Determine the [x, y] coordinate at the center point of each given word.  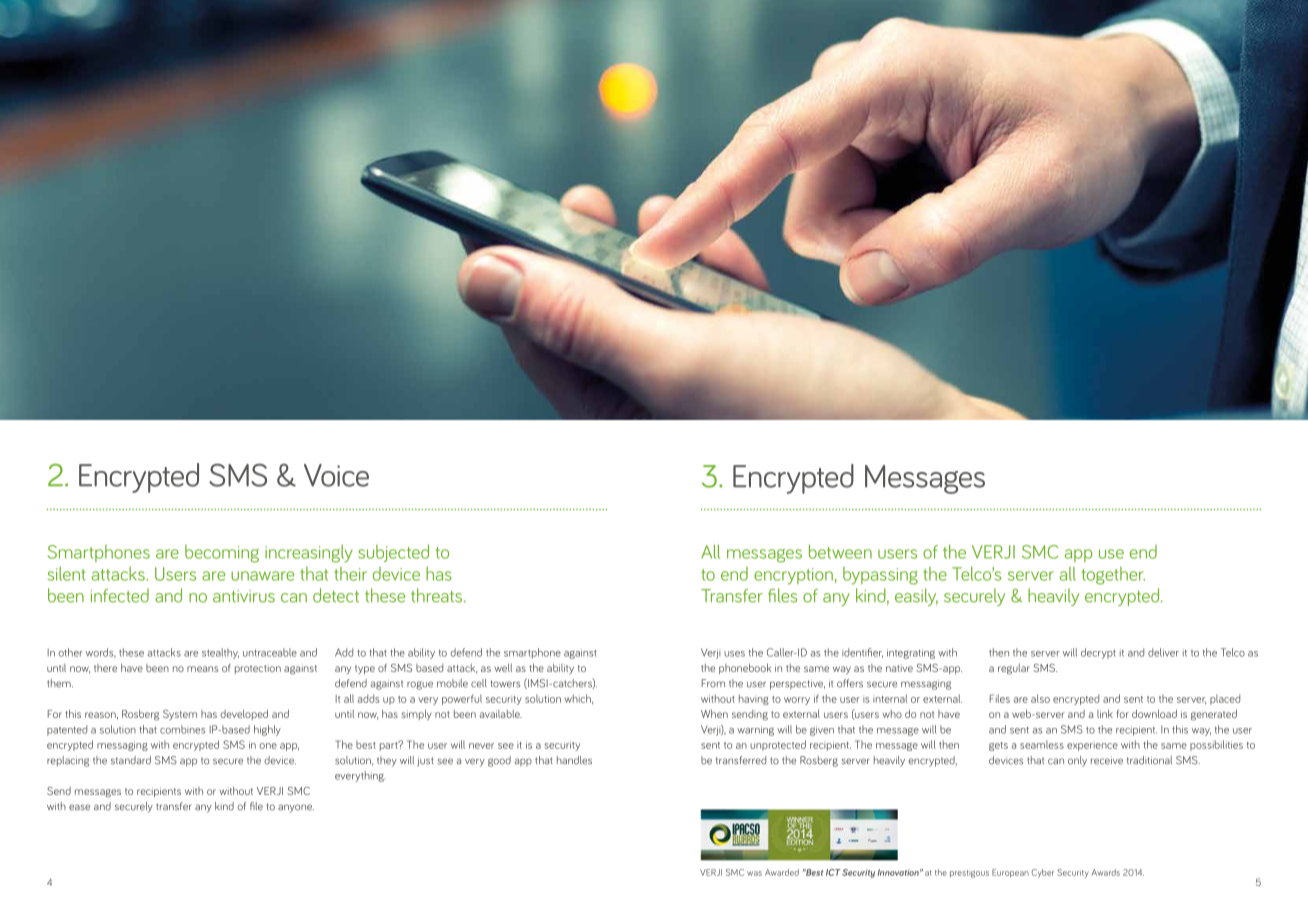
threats [438, 595]
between [840, 551]
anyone [296, 808]
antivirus [244, 596]
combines [182, 729]
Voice [336, 475]
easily [916, 597]
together [1113, 576]
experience [1092, 746]
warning [755, 731]
